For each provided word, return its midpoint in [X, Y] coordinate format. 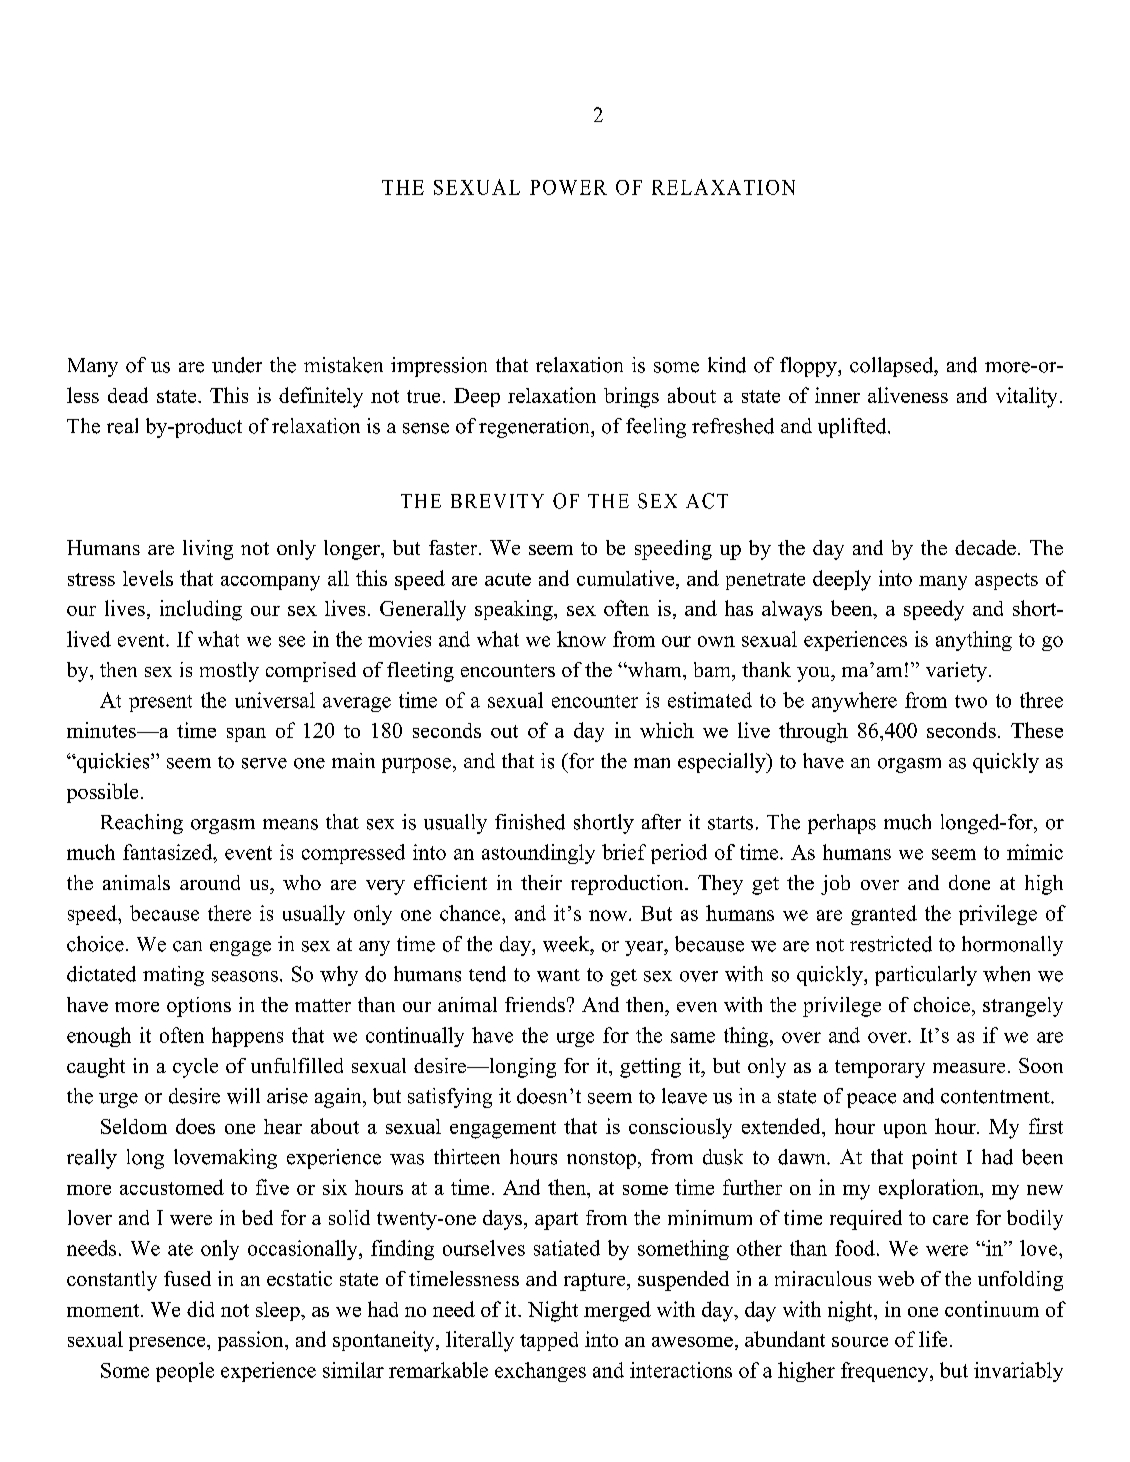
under [237, 365]
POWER [568, 187]
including [201, 610]
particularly [926, 976]
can [187, 946]
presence [168, 1344]
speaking [515, 610]
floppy [809, 367]
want [558, 975]
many [943, 583]
